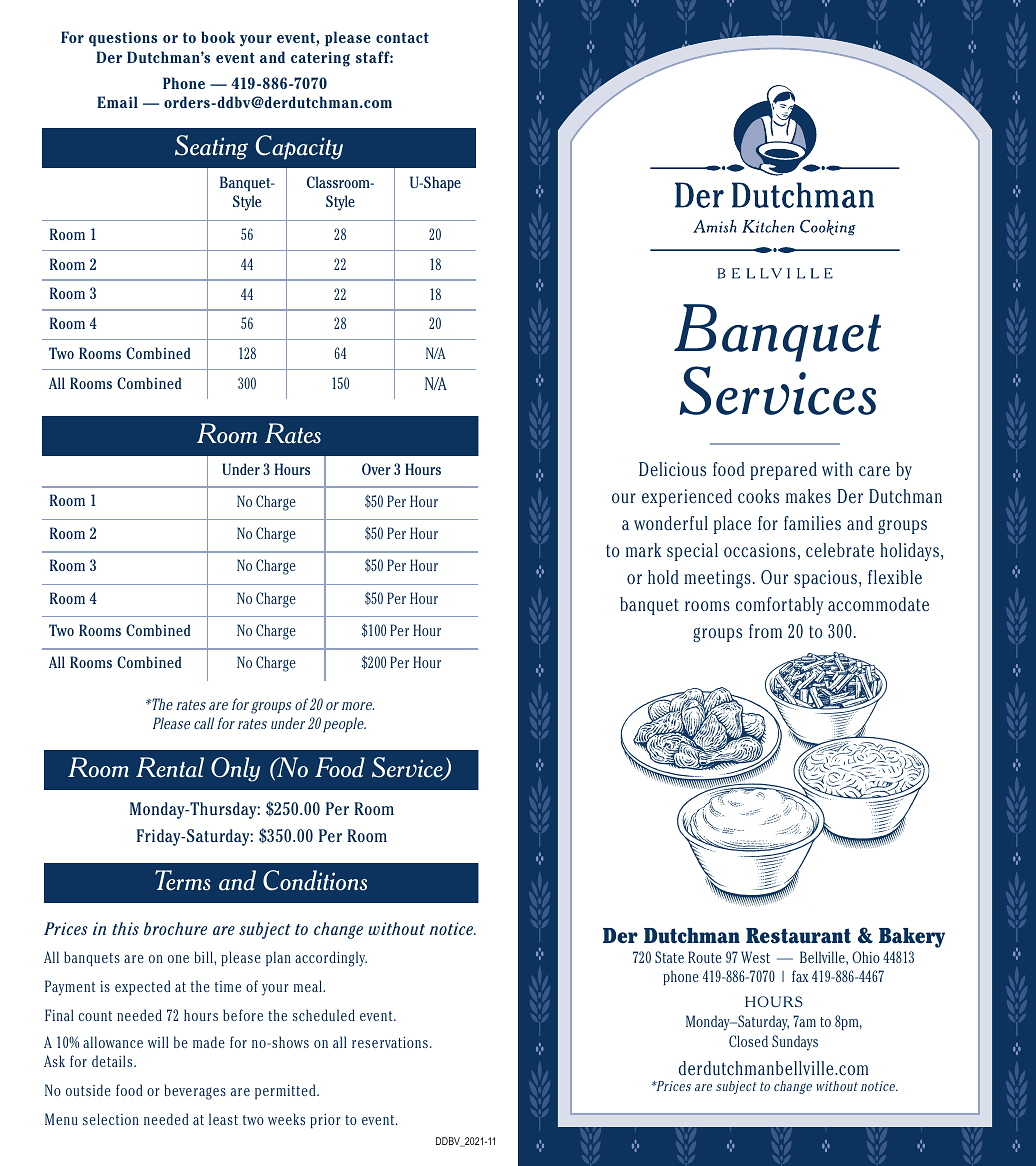 The height and width of the page is (1166, 1036). I want to click on prepared, so click(783, 471).
